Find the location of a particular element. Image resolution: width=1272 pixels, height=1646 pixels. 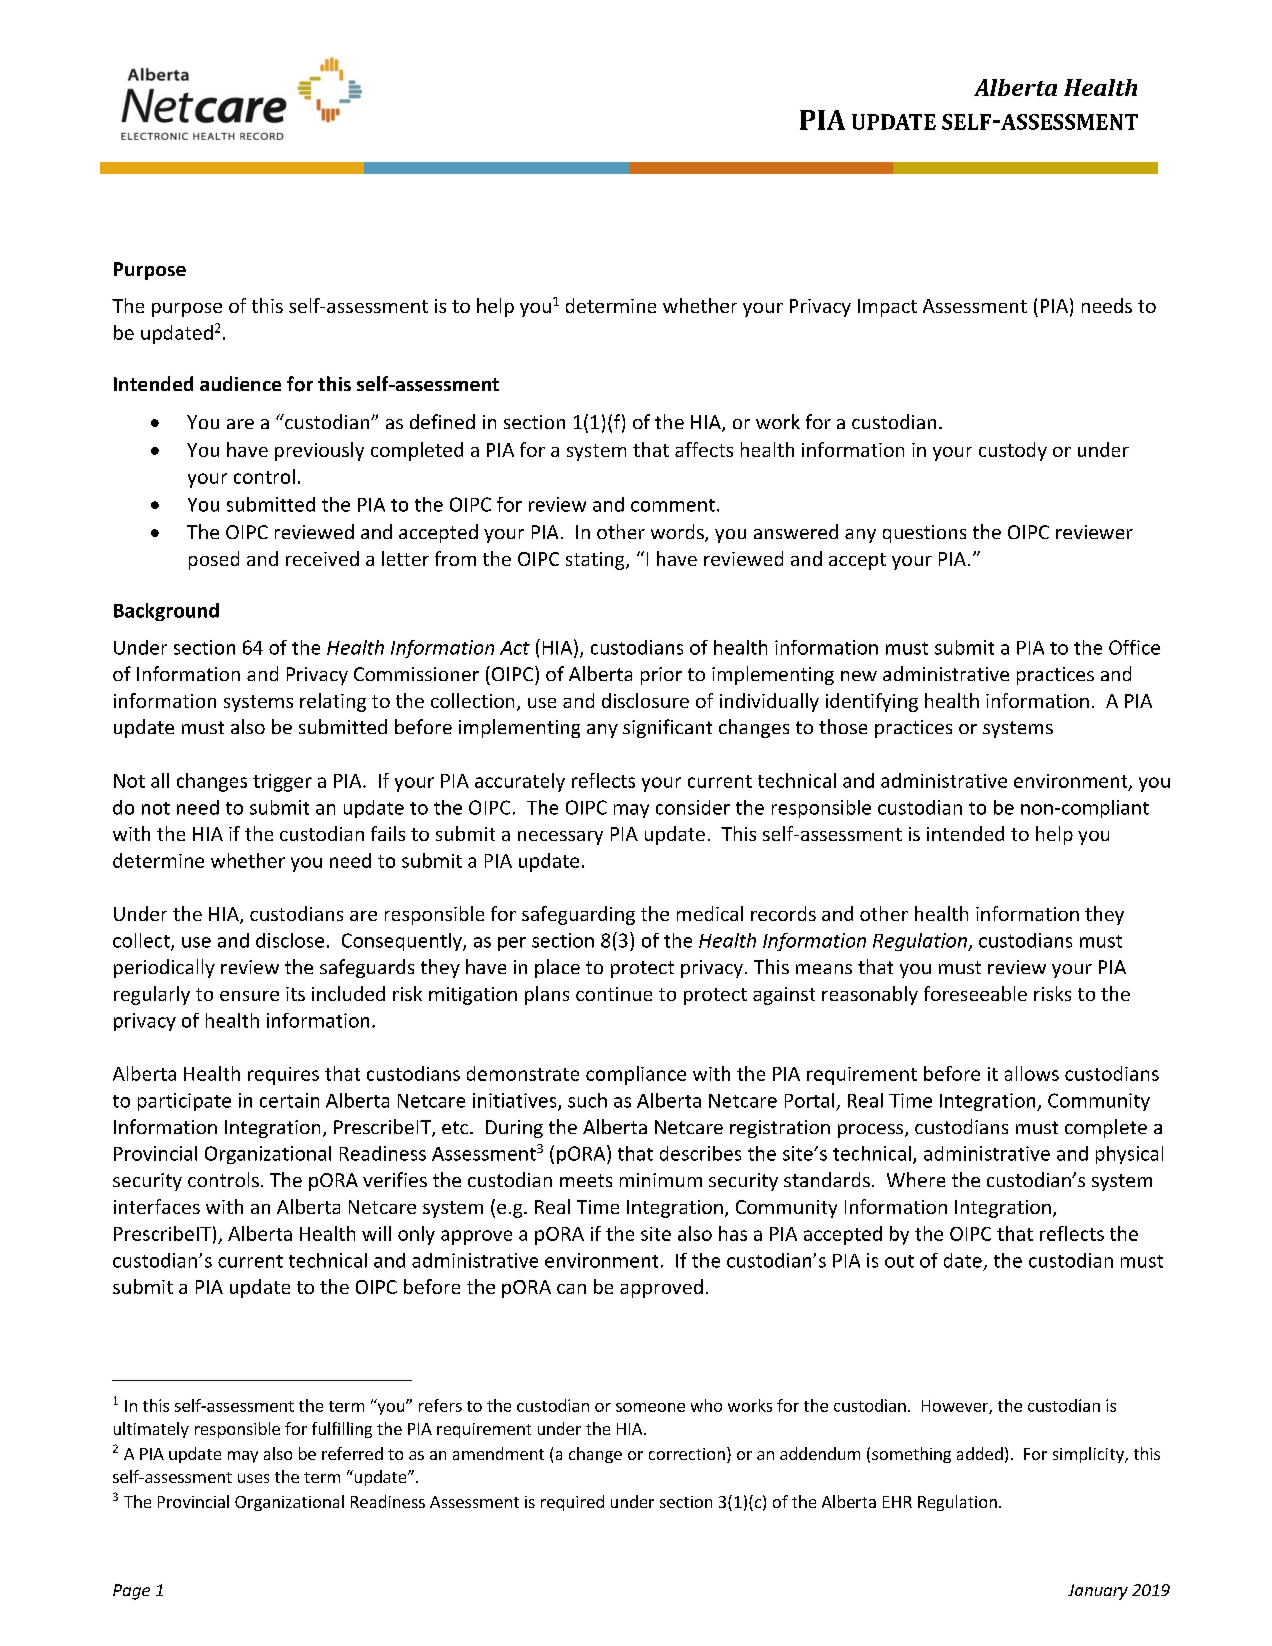

disclose is located at coordinates (290, 940).
